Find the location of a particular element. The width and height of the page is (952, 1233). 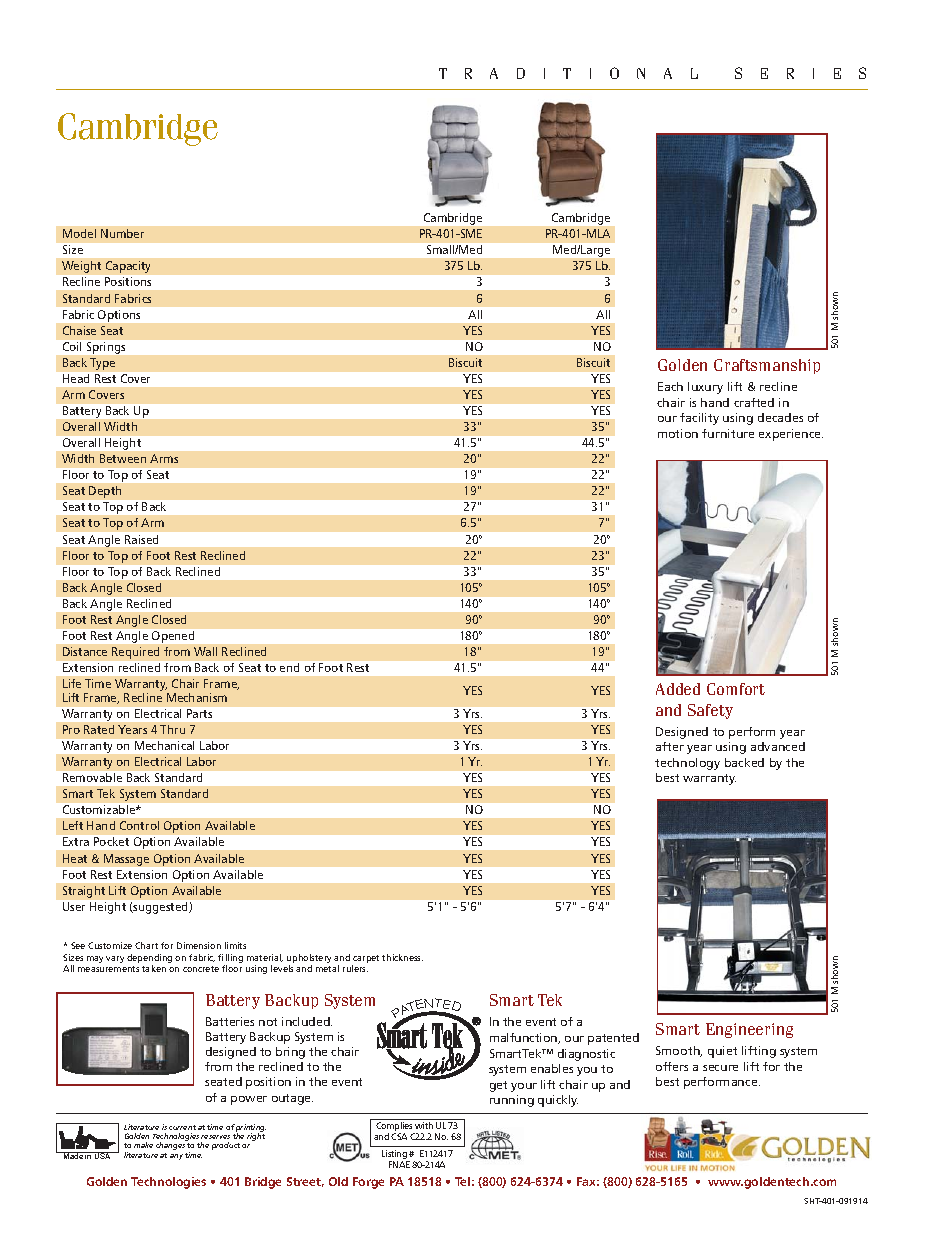

Capacity is located at coordinates (128, 267).
